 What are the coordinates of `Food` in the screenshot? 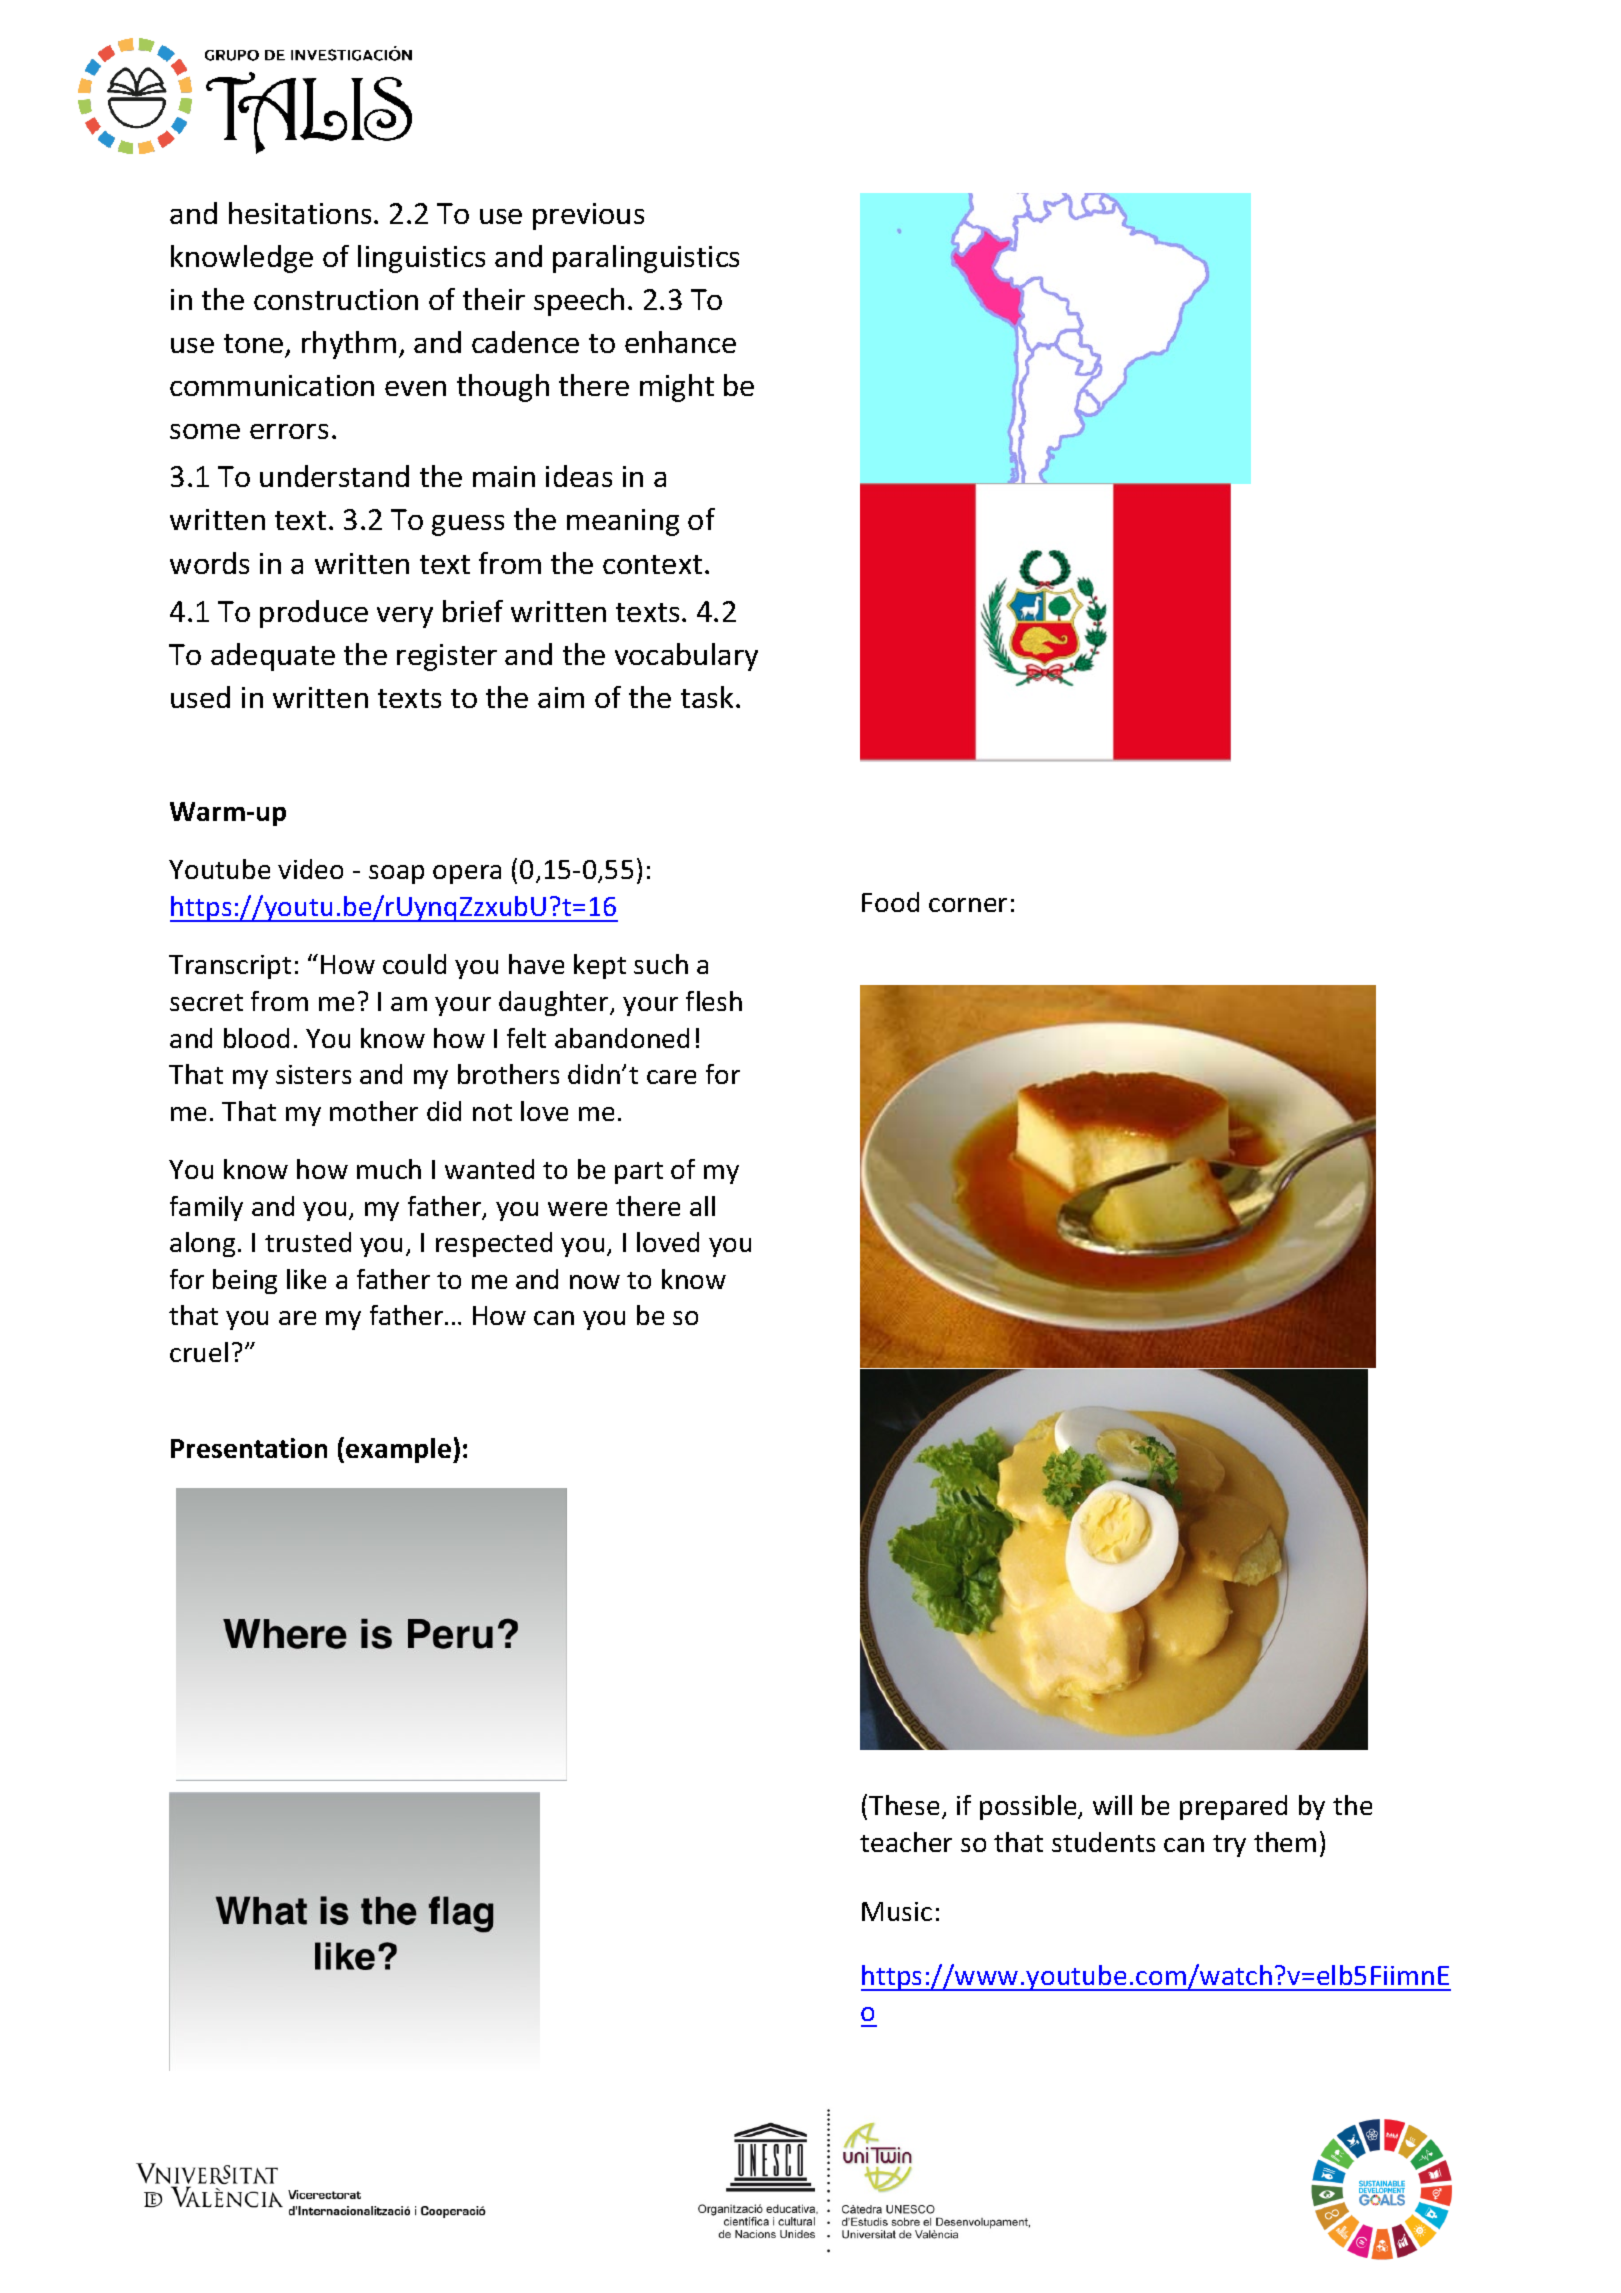 It's located at (890, 902).
